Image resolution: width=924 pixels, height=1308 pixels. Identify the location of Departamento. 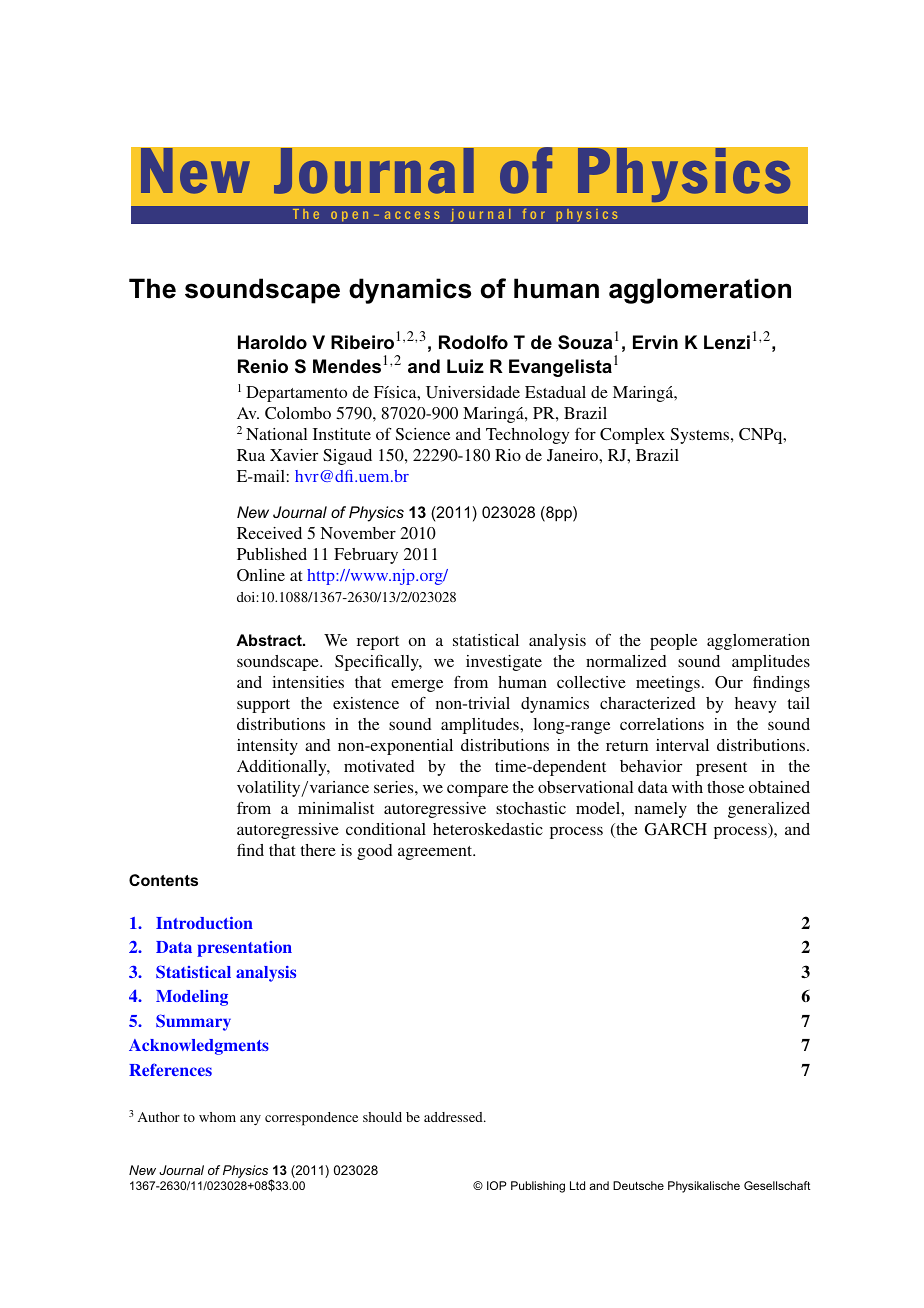
(296, 394).
